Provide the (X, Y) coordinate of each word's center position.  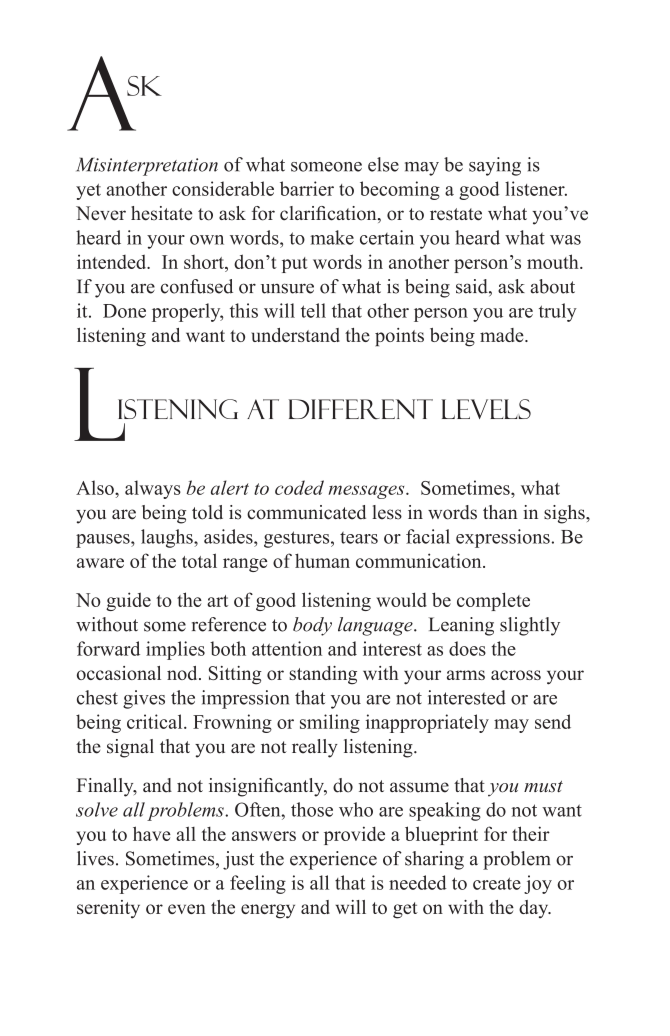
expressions (503, 538)
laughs (168, 538)
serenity (108, 909)
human (322, 560)
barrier (307, 188)
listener (536, 188)
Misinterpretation (147, 166)
